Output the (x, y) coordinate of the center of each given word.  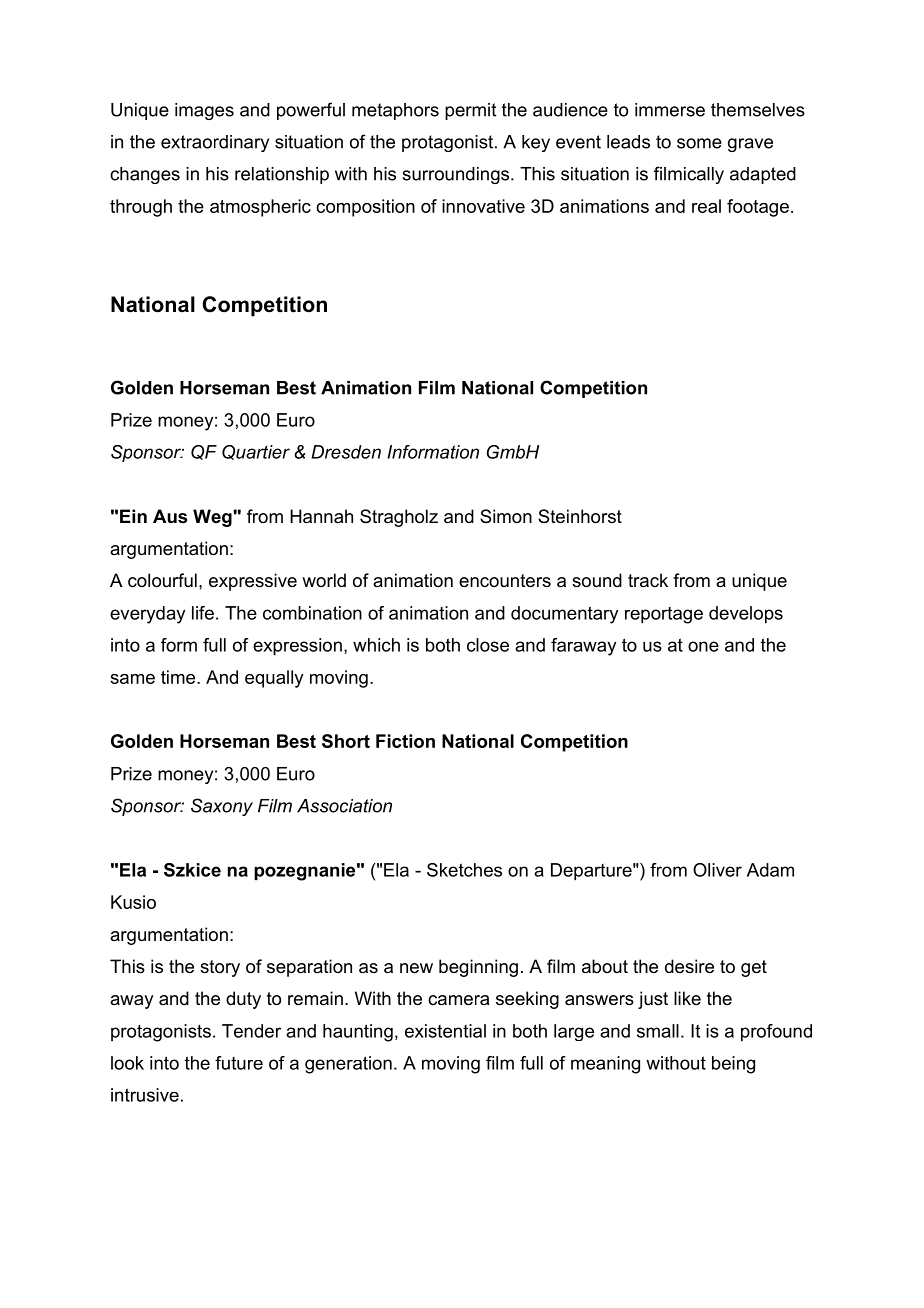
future (239, 1063)
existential (445, 1031)
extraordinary (215, 143)
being (733, 1065)
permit (470, 111)
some (699, 143)
